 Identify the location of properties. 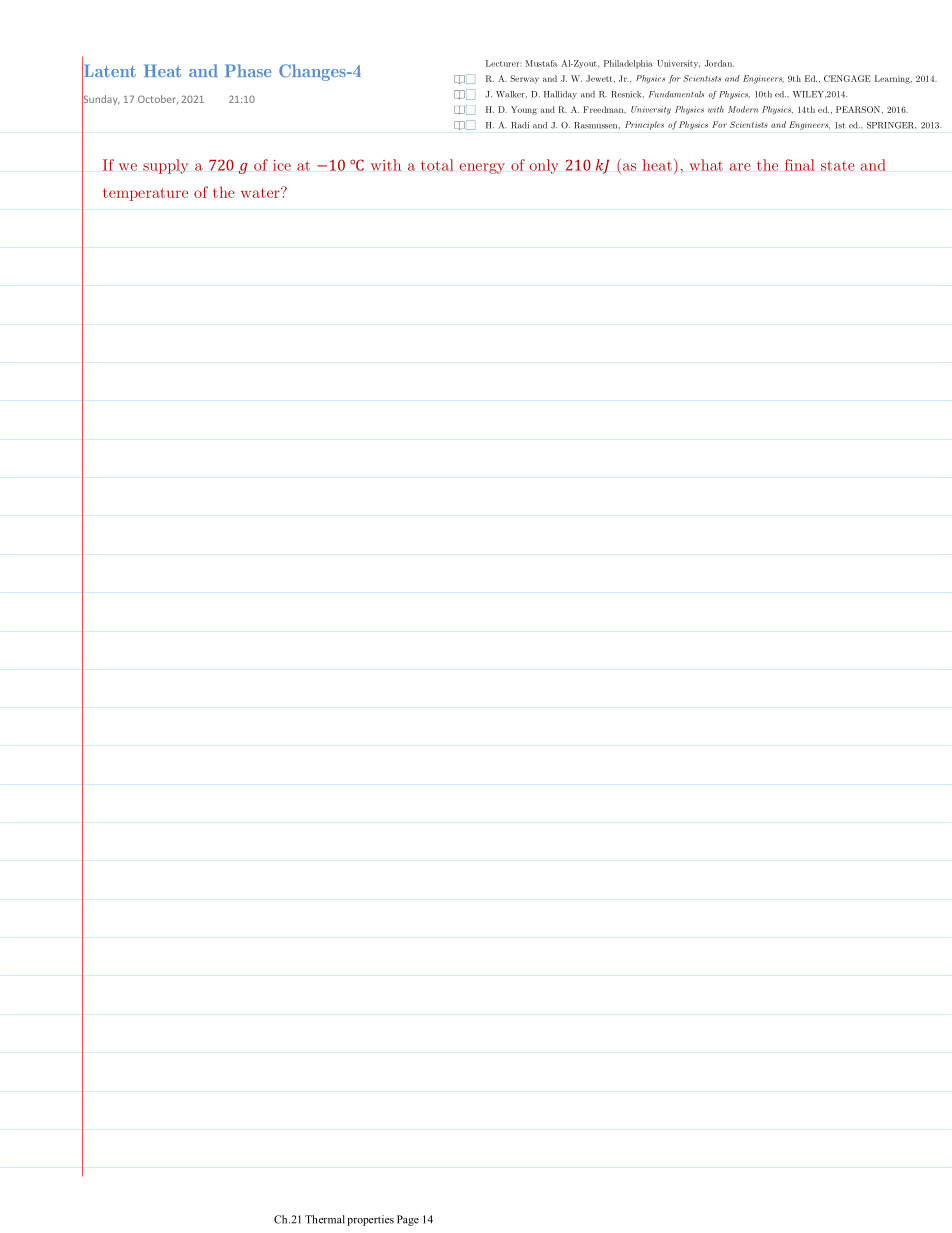
(370, 1220).
